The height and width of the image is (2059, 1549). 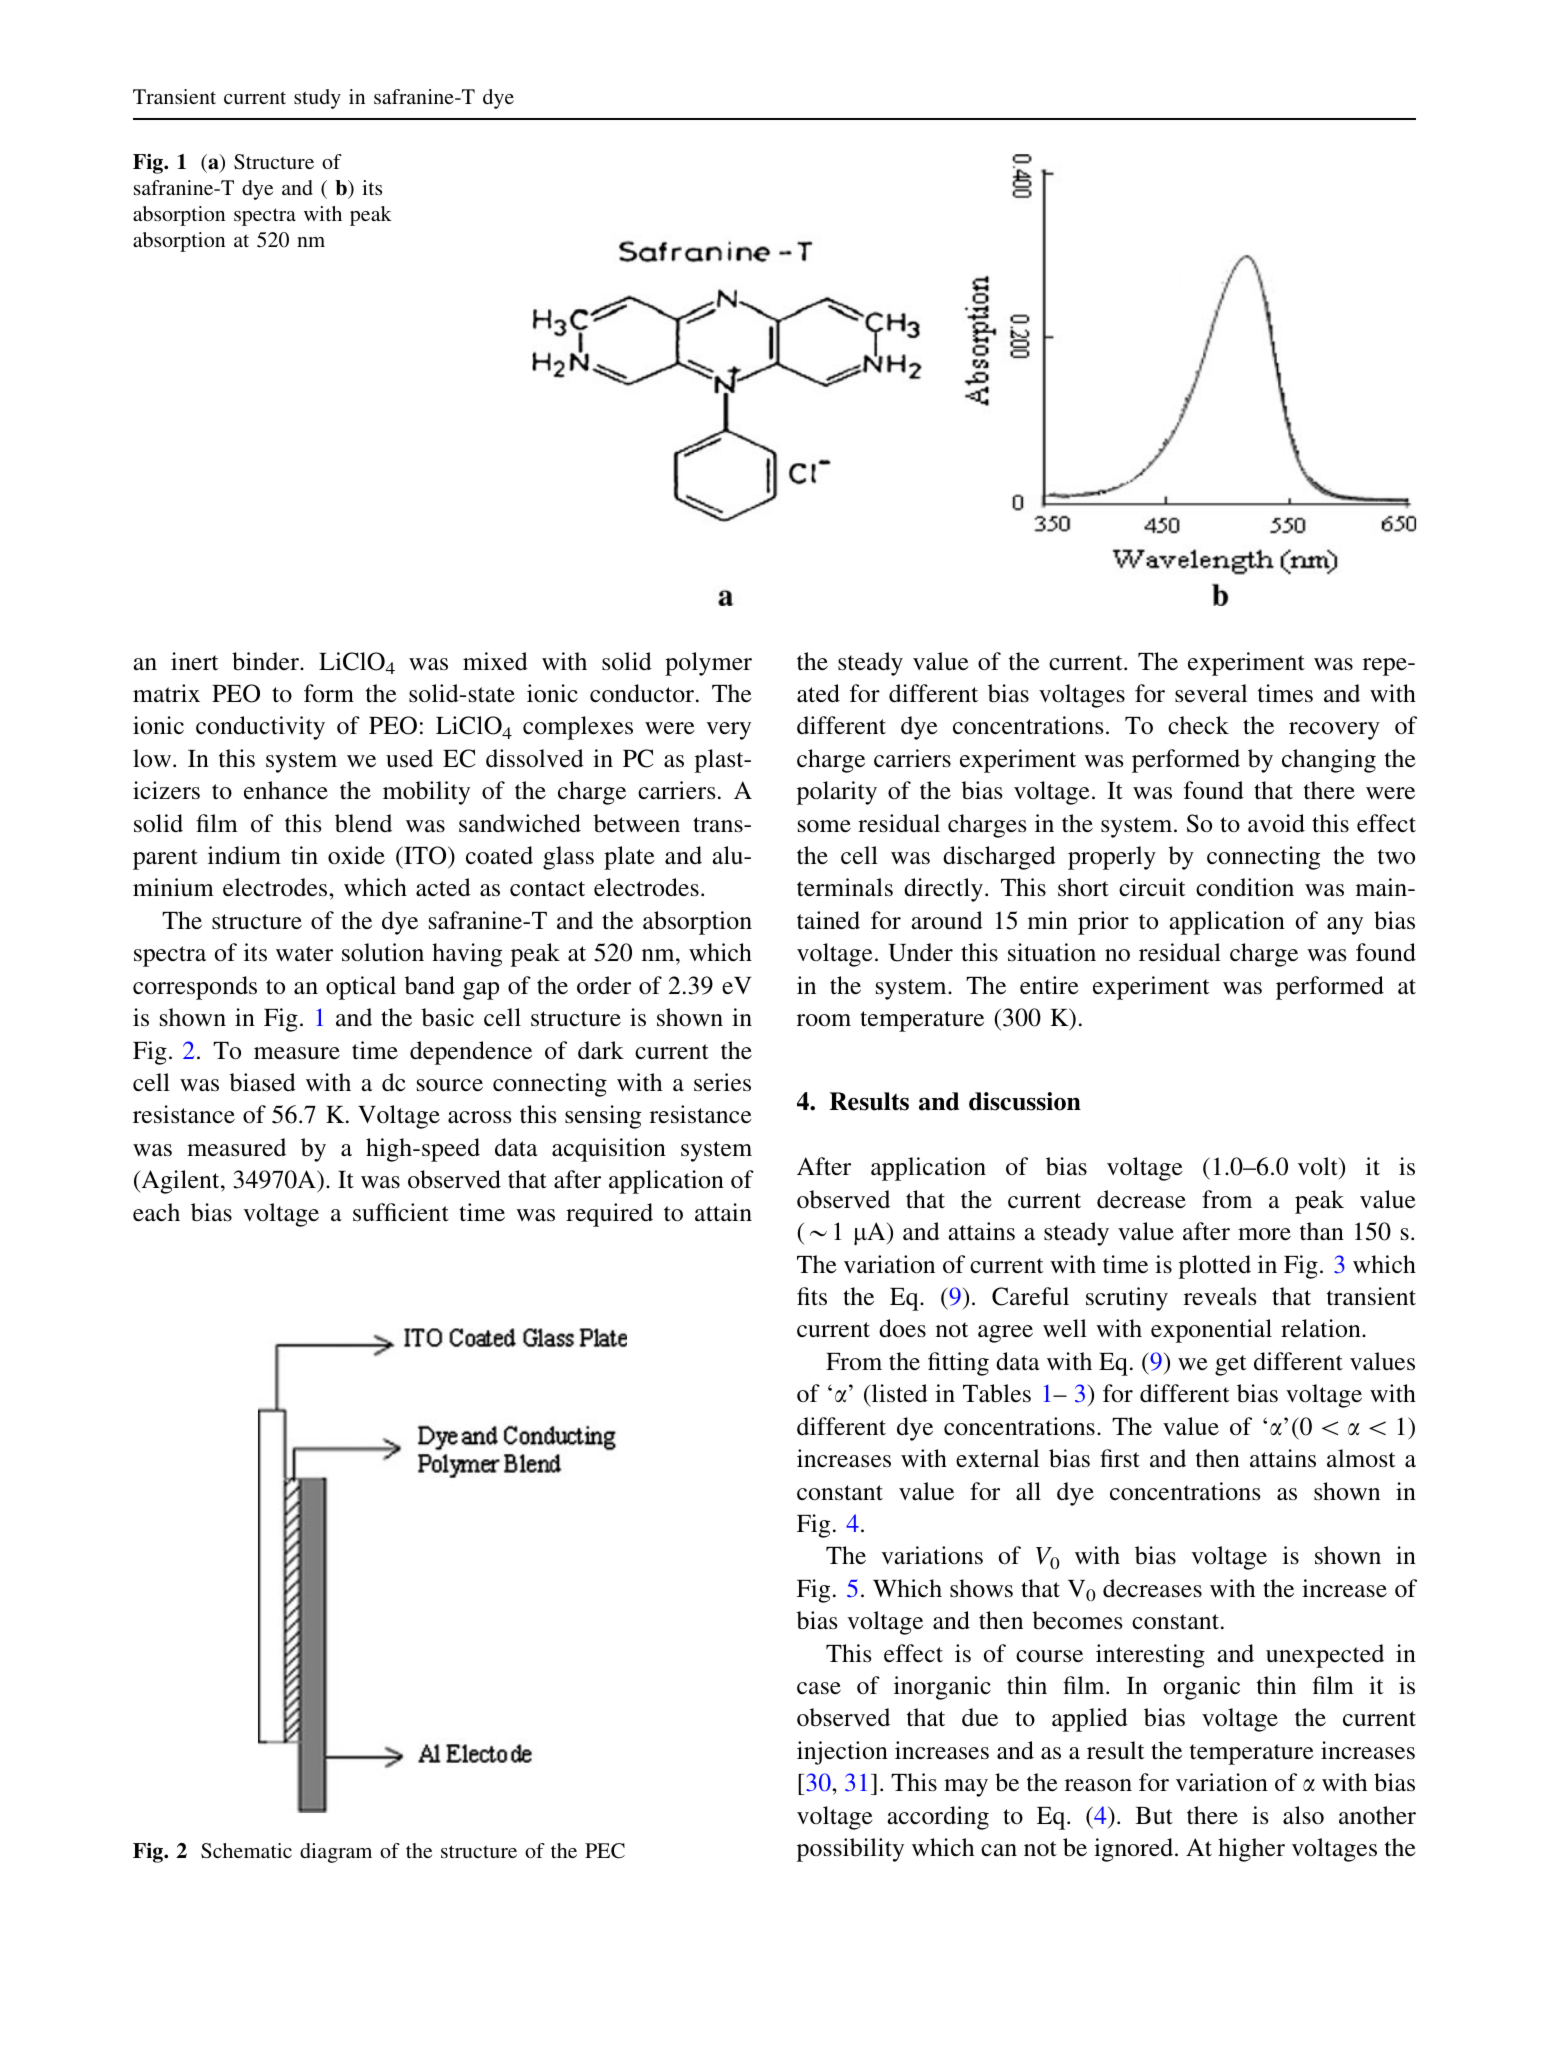 I want to click on conductivity, so click(x=260, y=728).
